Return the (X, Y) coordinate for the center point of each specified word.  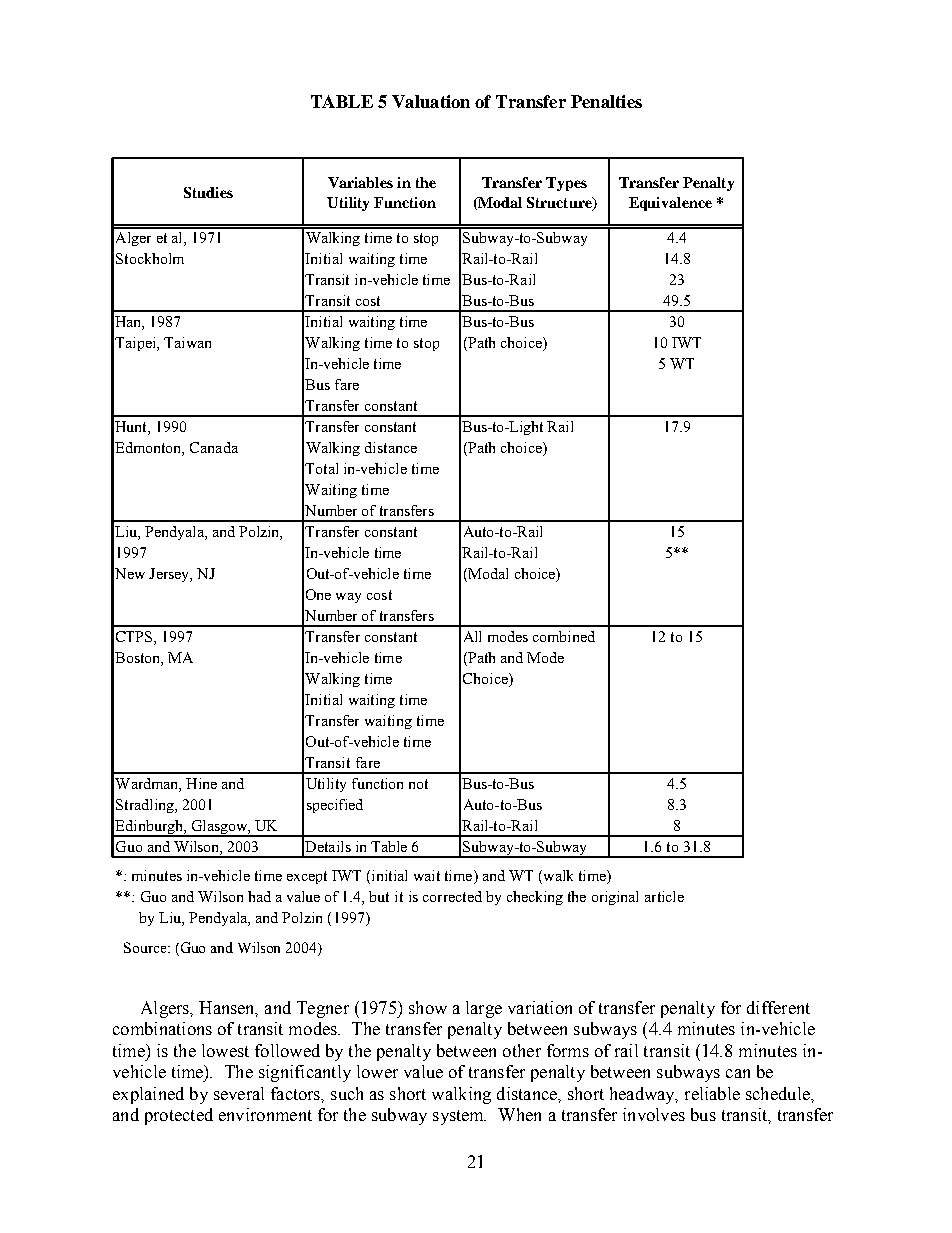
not (418, 784)
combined (564, 636)
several (239, 1093)
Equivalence (670, 204)
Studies (208, 192)
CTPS (135, 638)
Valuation (431, 101)
